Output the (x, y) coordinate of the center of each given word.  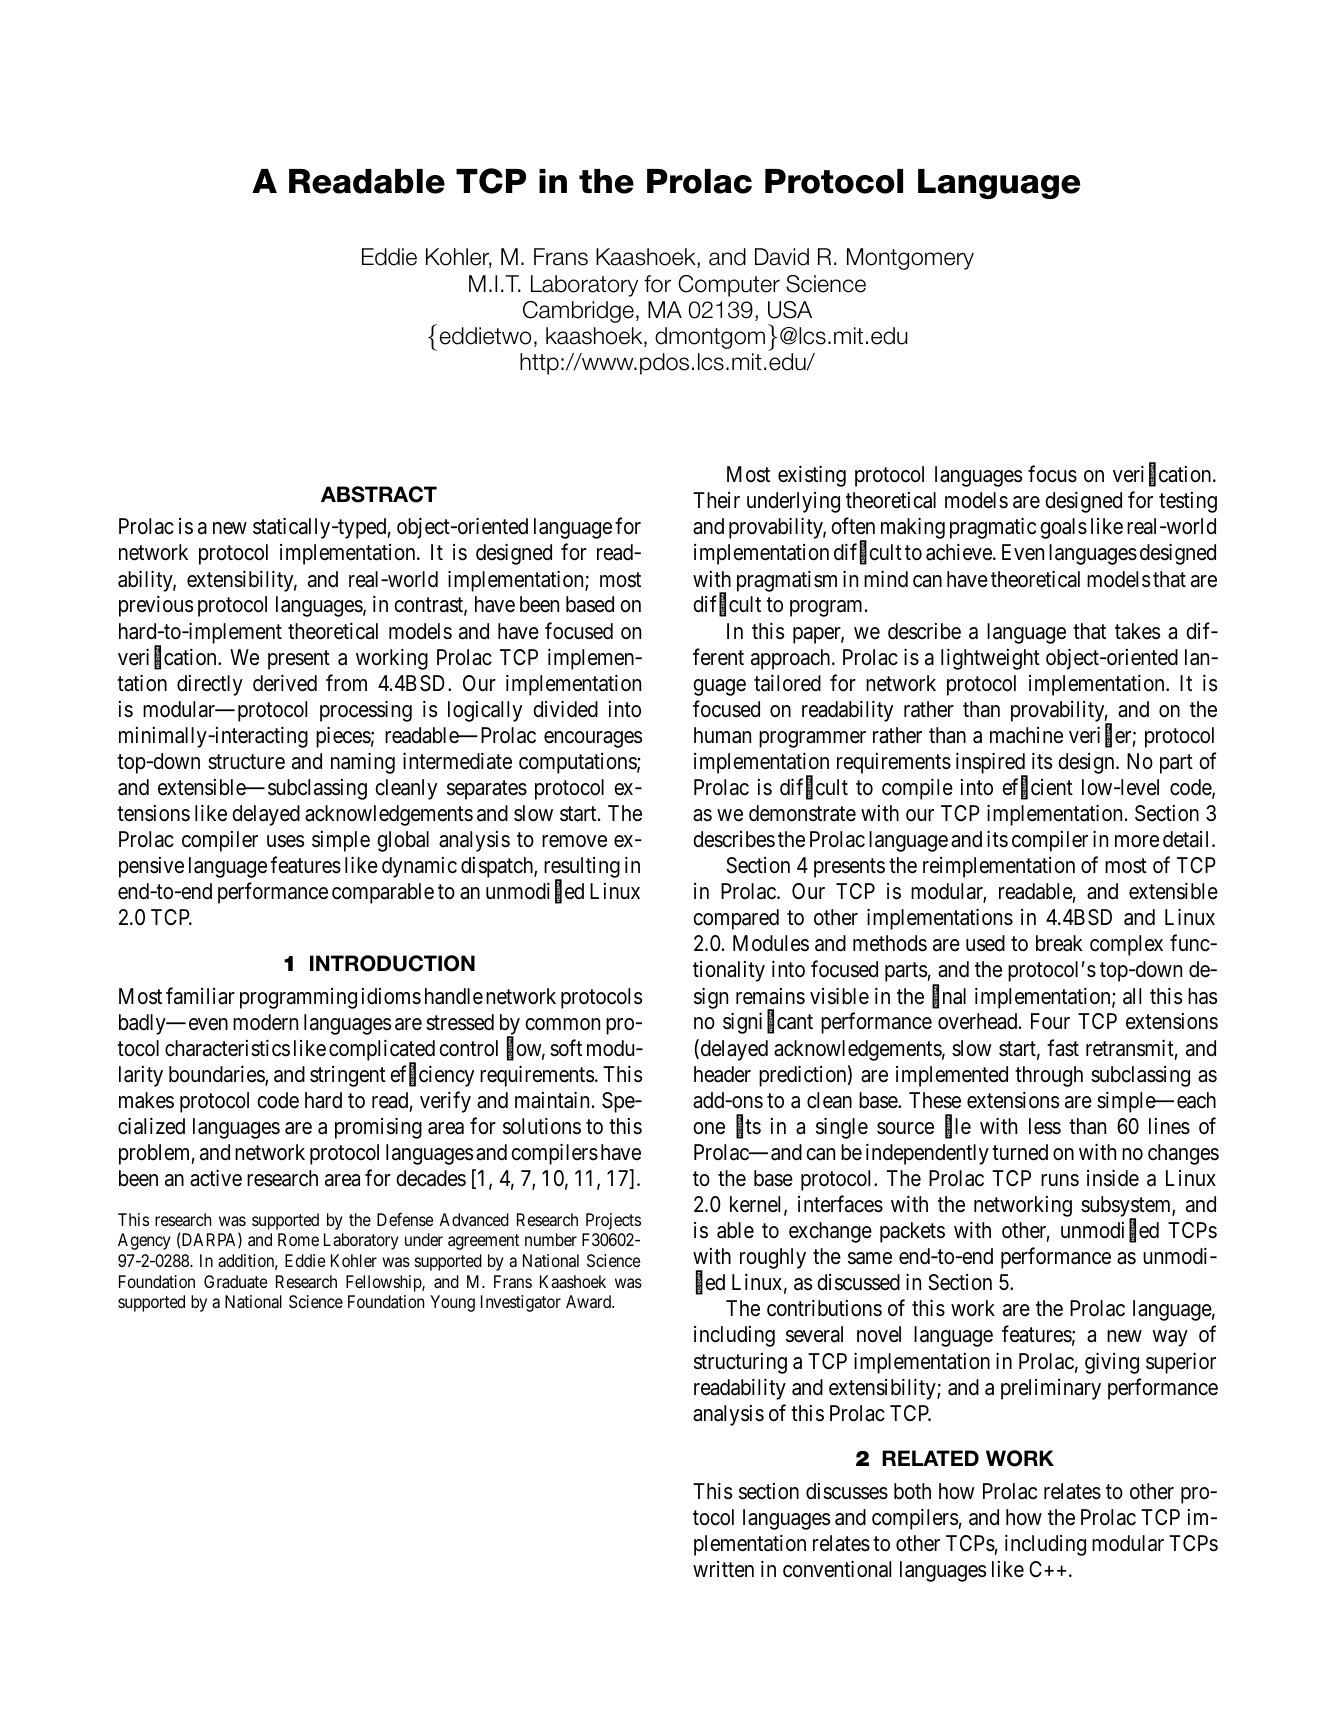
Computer (729, 286)
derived (285, 683)
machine (1026, 735)
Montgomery (910, 259)
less (1045, 1126)
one (709, 1128)
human (722, 735)
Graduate (235, 1281)
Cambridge (578, 312)
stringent (348, 1076)
